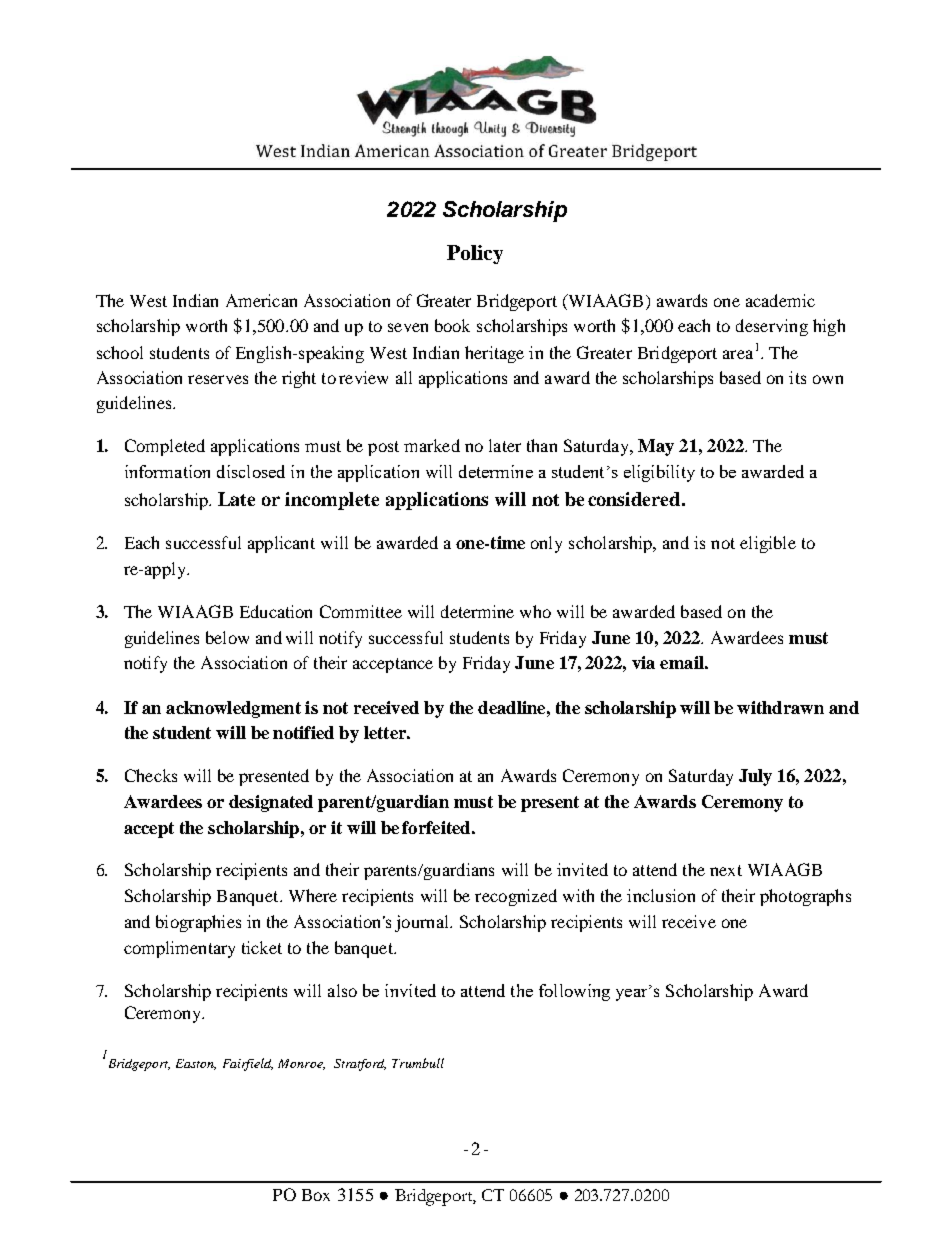 The width and height of the image is (952, 1233). Describe the element at coordinates (360, 1065) in the image. I see `Stratford` at that location.
